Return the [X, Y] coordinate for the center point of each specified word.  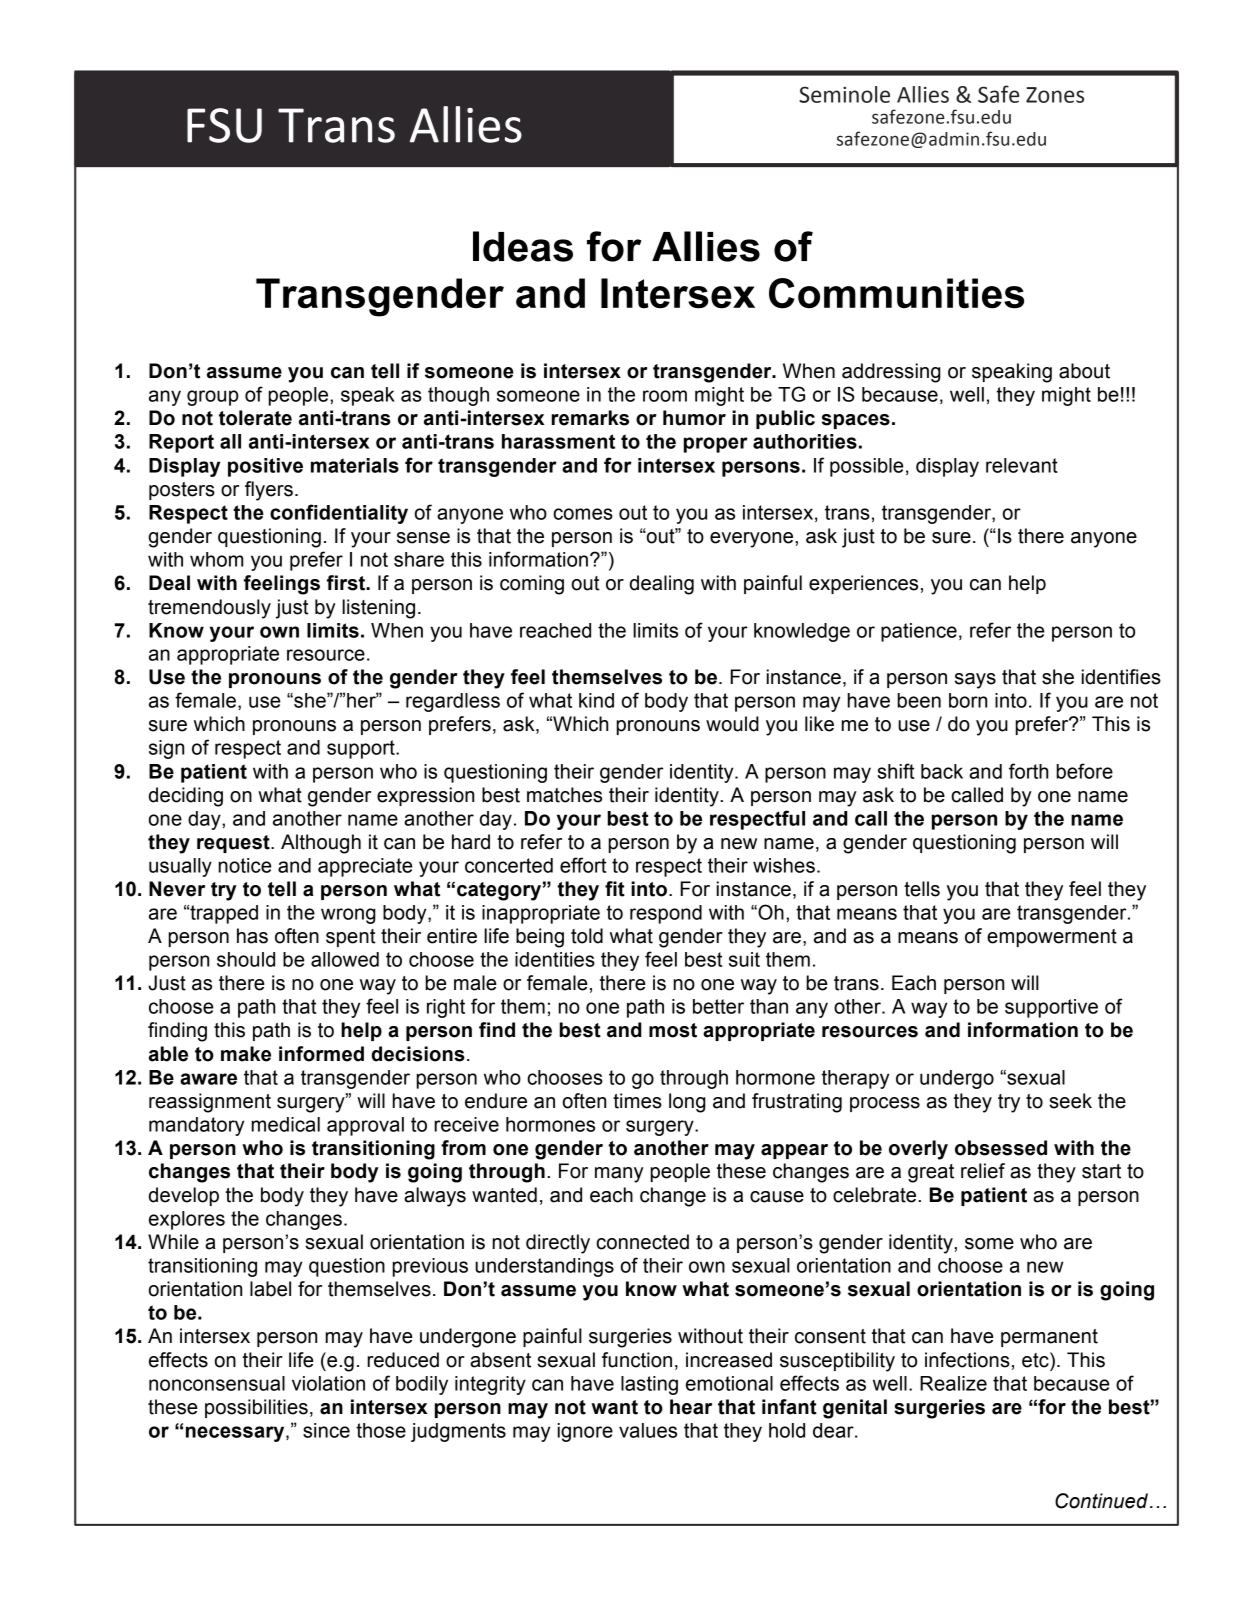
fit [615, 889]
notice [245, 865]
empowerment [1052, 938]
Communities [896, 293]
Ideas [523, 246]
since [326, 1430]
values [648, 1430]
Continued [1101, 1501]
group [213, 398]
